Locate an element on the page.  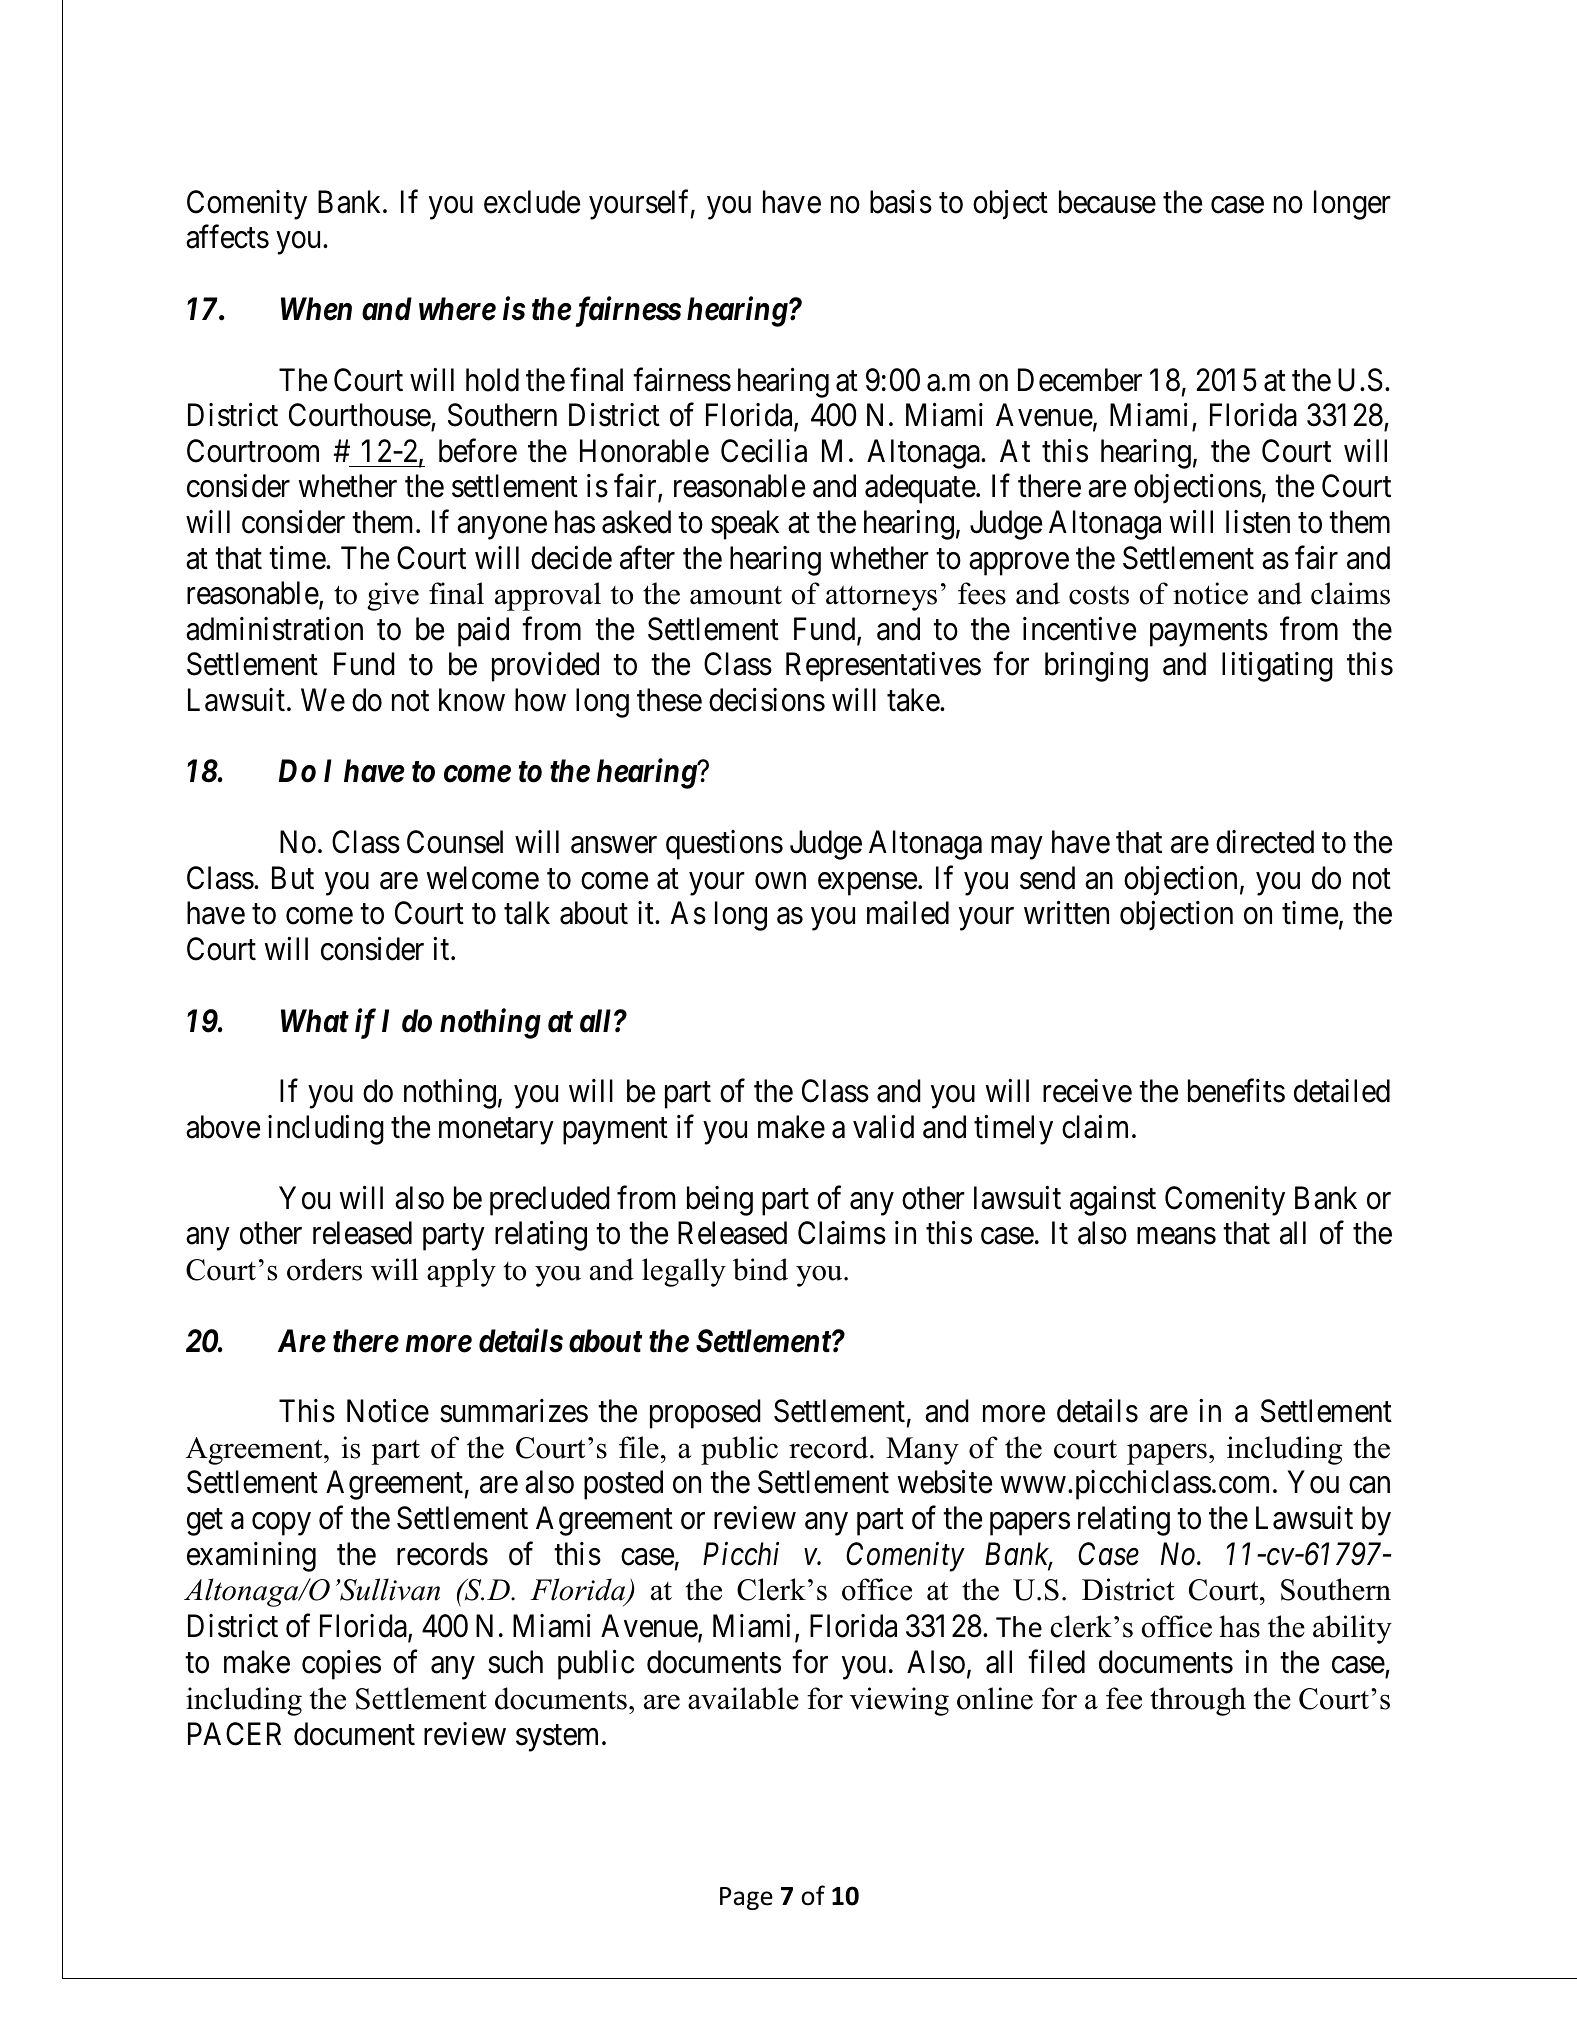
amount is located at coordinates (736, 595).
